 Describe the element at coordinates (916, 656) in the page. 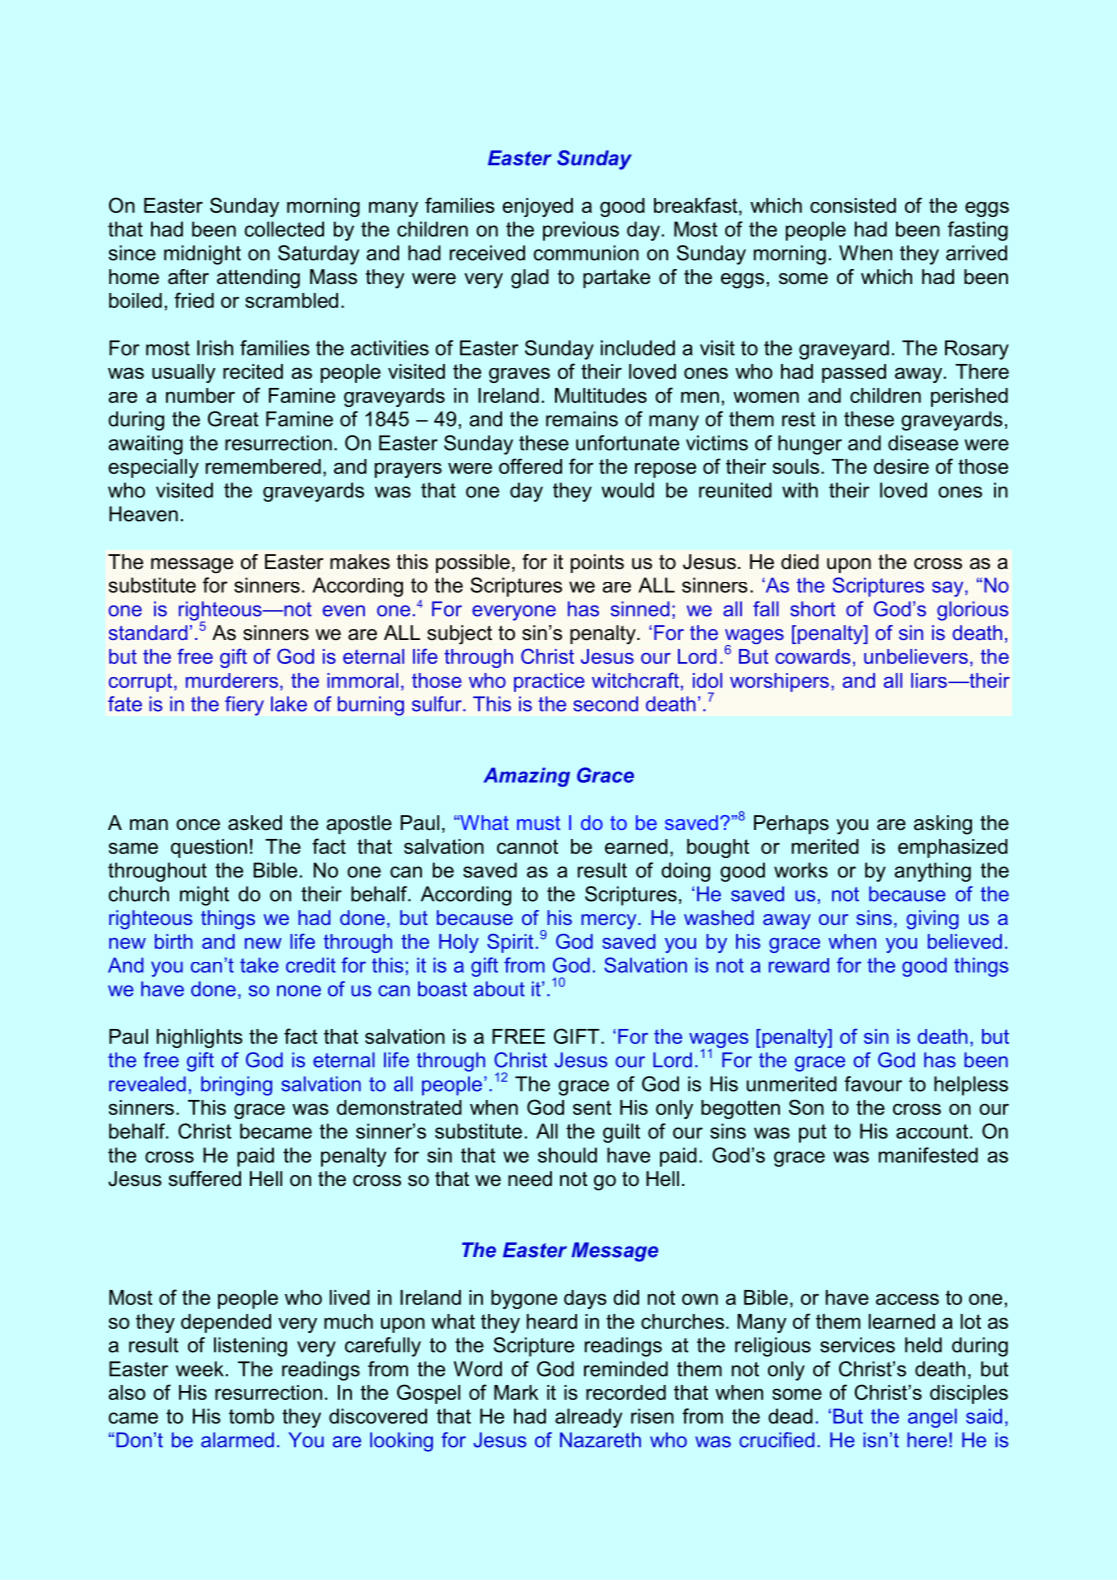

I see `unbelievers` at that location.
